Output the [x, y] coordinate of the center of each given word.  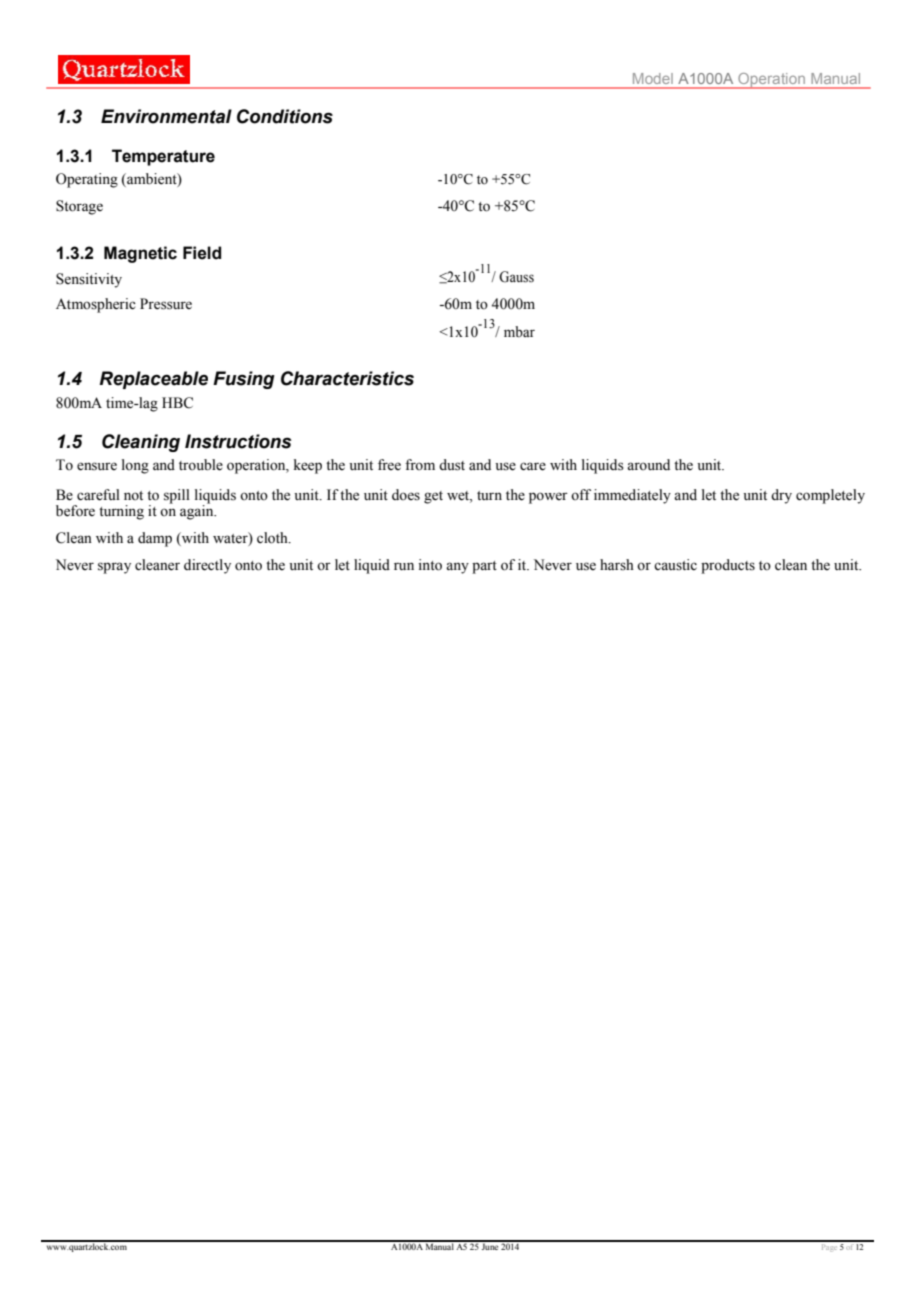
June [490, 1245]
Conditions [285, 116]
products [728, 566]
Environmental [166, 116]
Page [829, 1246]
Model [653, 78]
